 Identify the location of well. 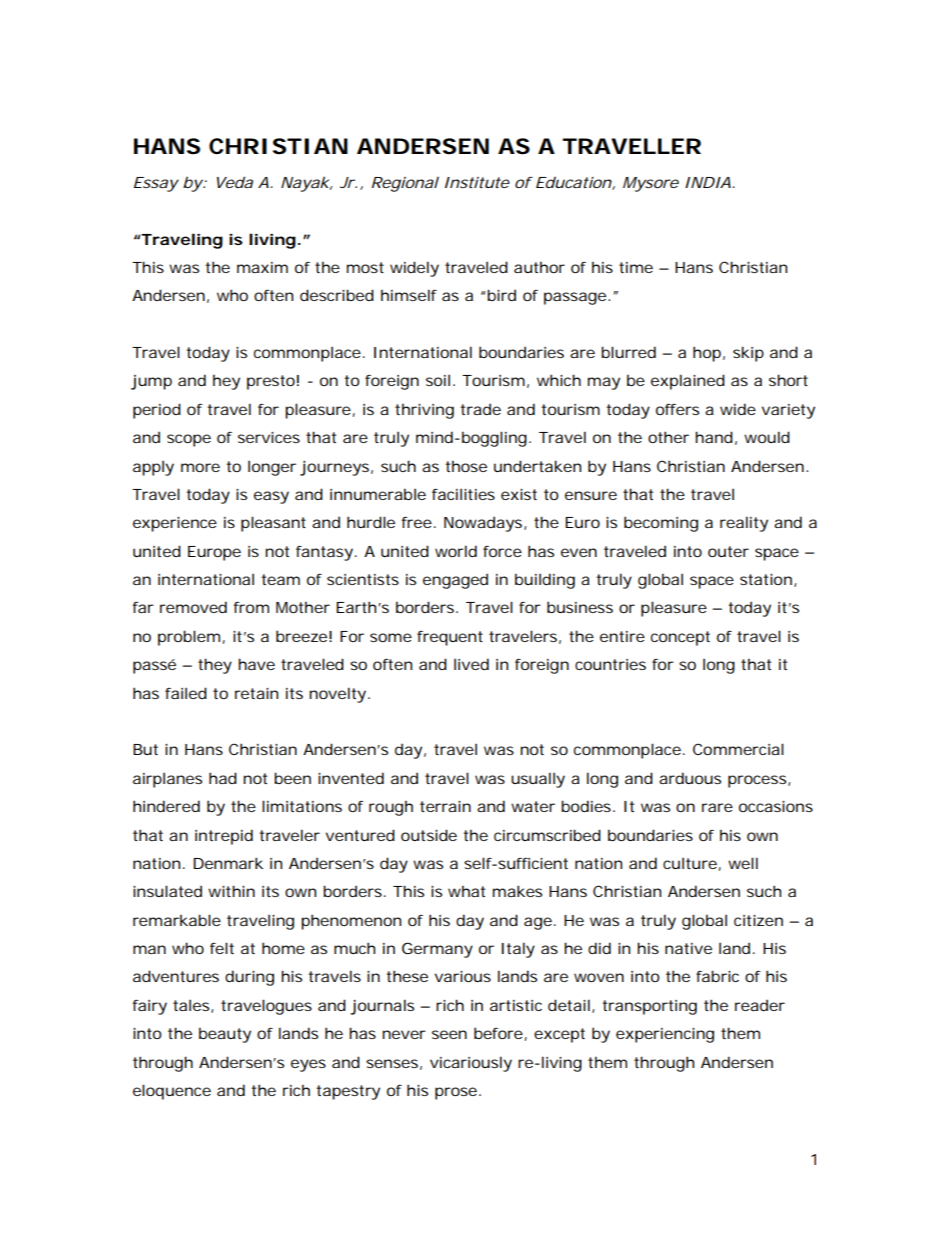
(743, 863).
